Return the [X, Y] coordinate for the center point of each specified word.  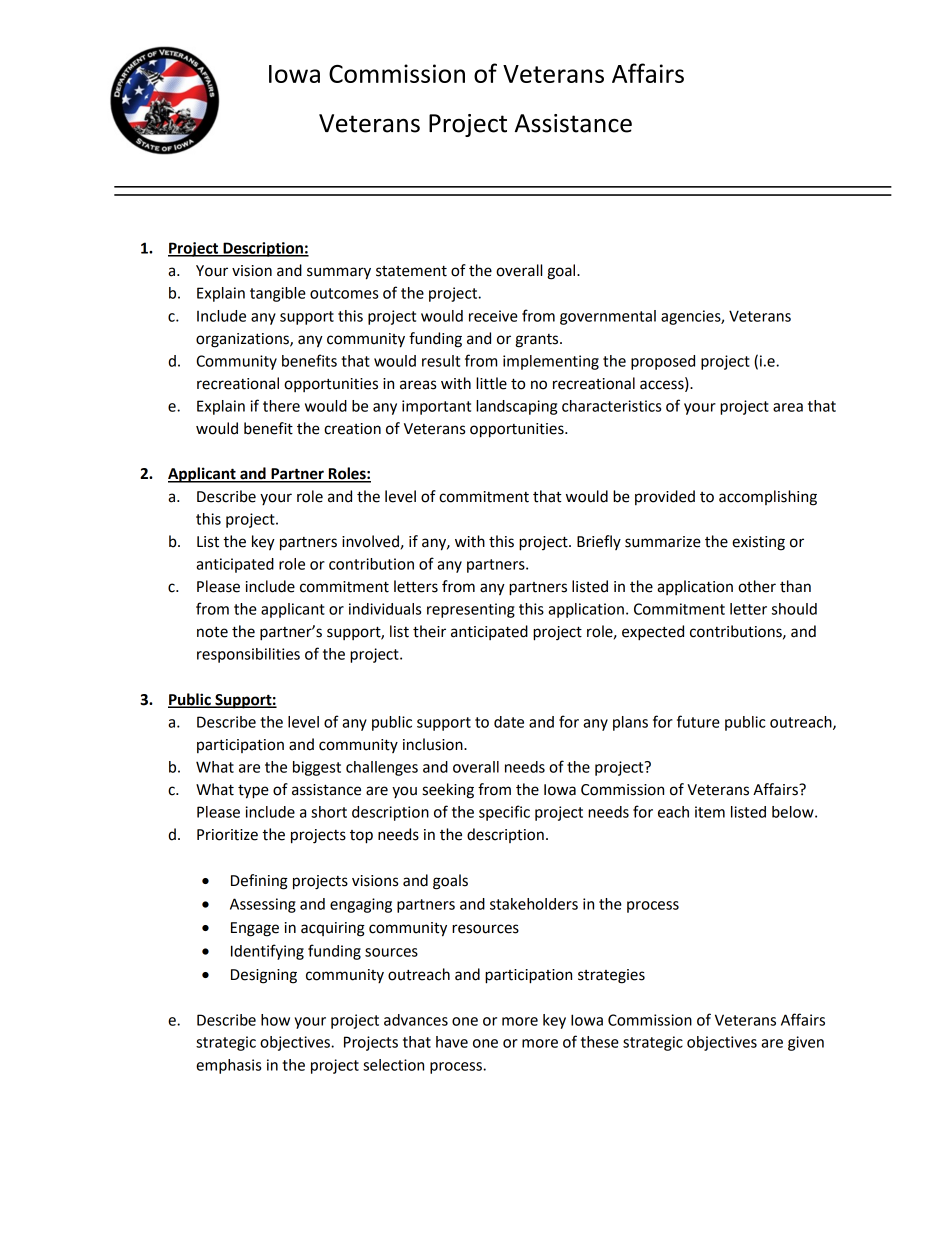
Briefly [599, 542]
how [275, 1020]
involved [370, 541]
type [253, 791]
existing [758, 543]
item [710, 812]
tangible [278, 294]
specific [504, 813]
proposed [663, 362]
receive [493, 316]
